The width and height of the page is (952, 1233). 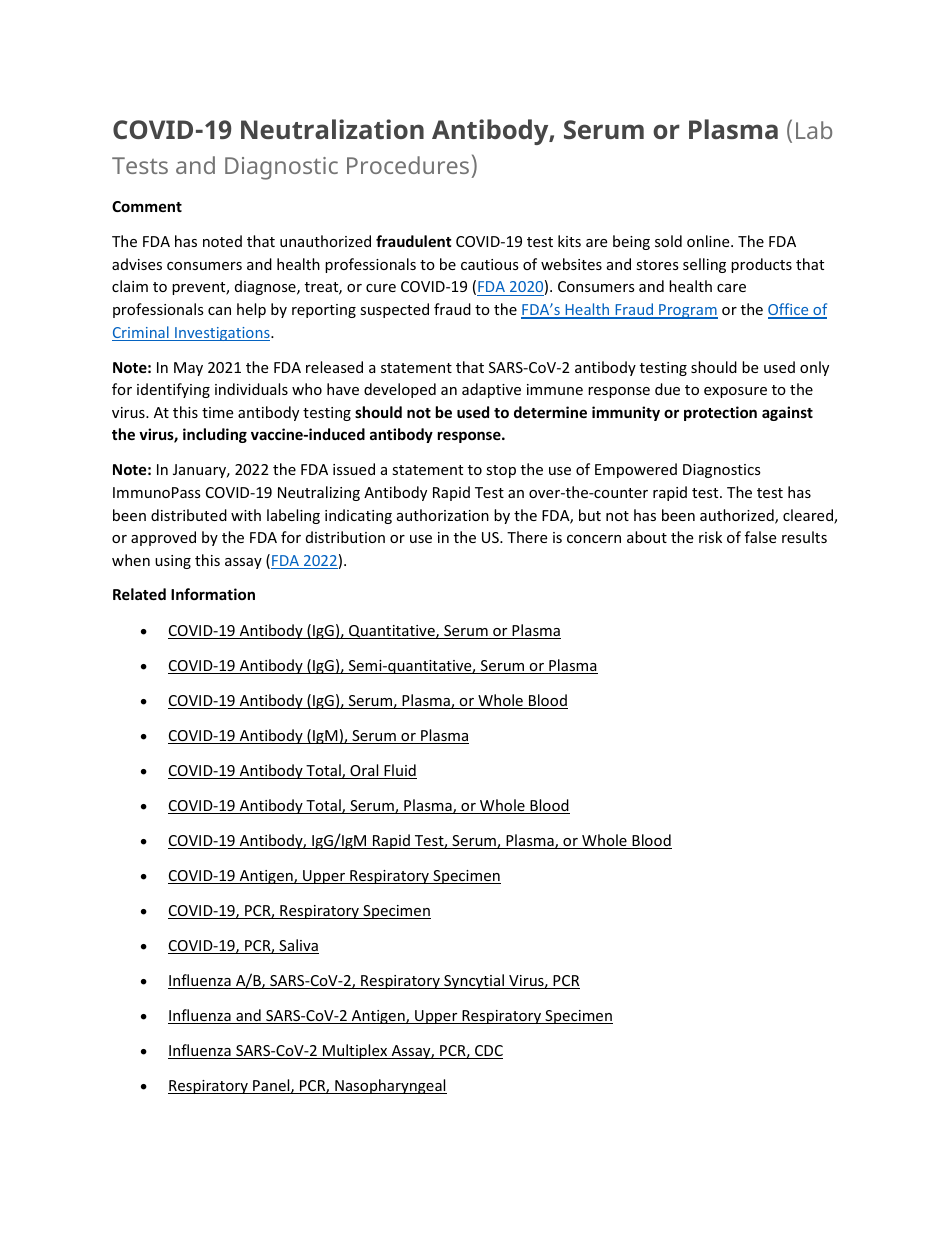 I want to click on Procedures, so click(x=408, y=165).
